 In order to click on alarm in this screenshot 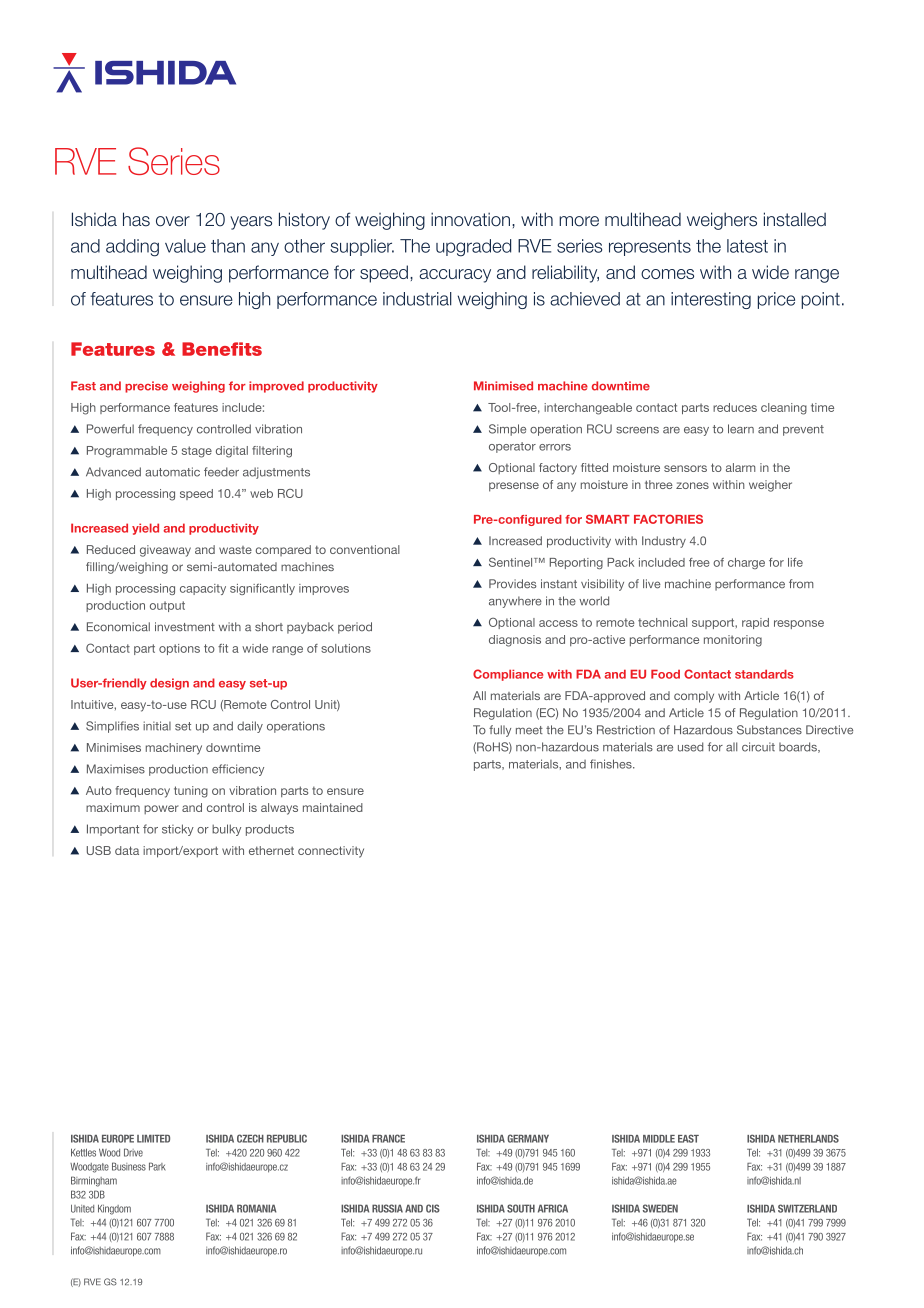, I will do `click(741, 467)`.
